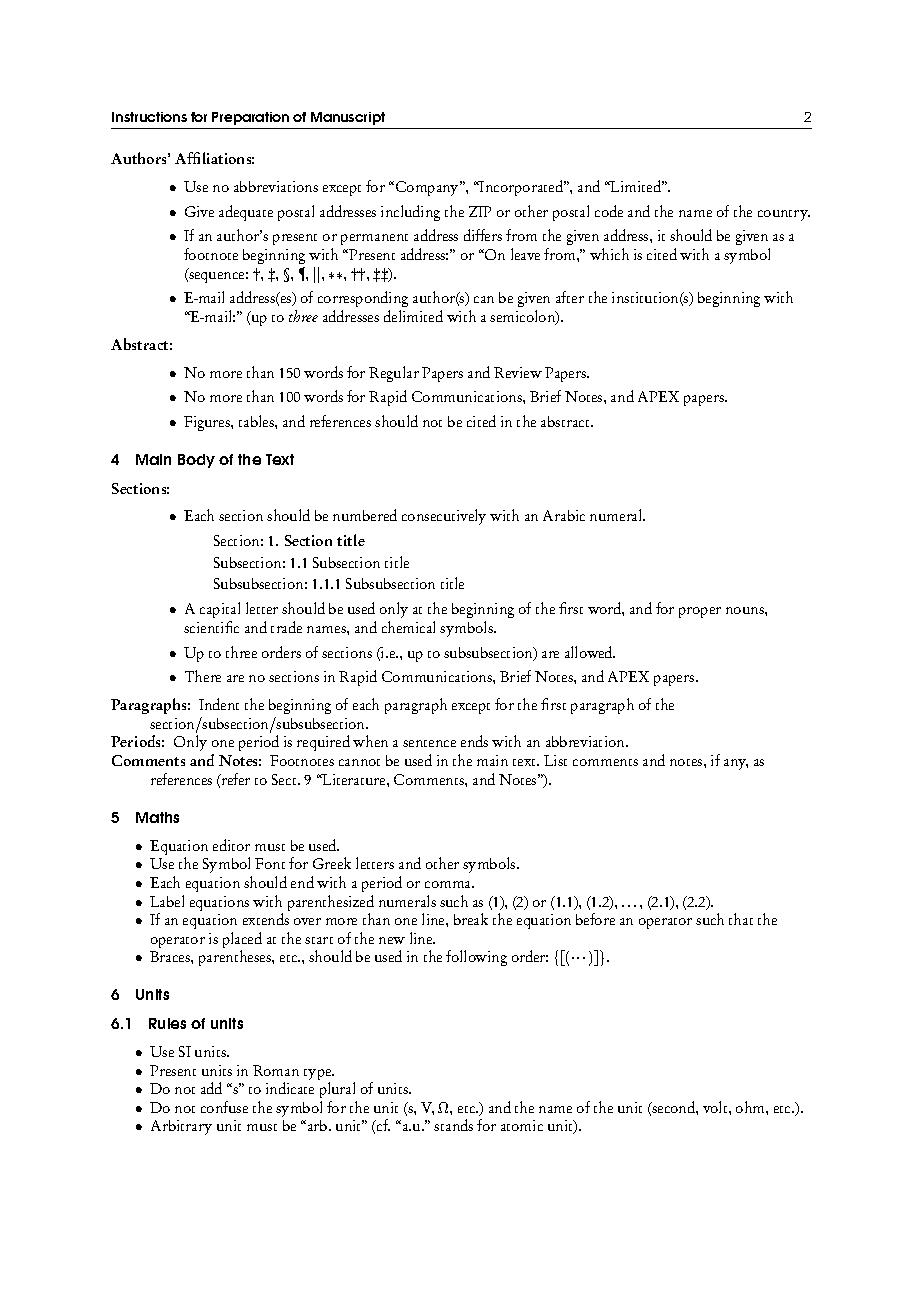 The image size is (924, 1308). Describe the element at coordinates (428, 188) in the screenshot. I see `Company` at that location.
